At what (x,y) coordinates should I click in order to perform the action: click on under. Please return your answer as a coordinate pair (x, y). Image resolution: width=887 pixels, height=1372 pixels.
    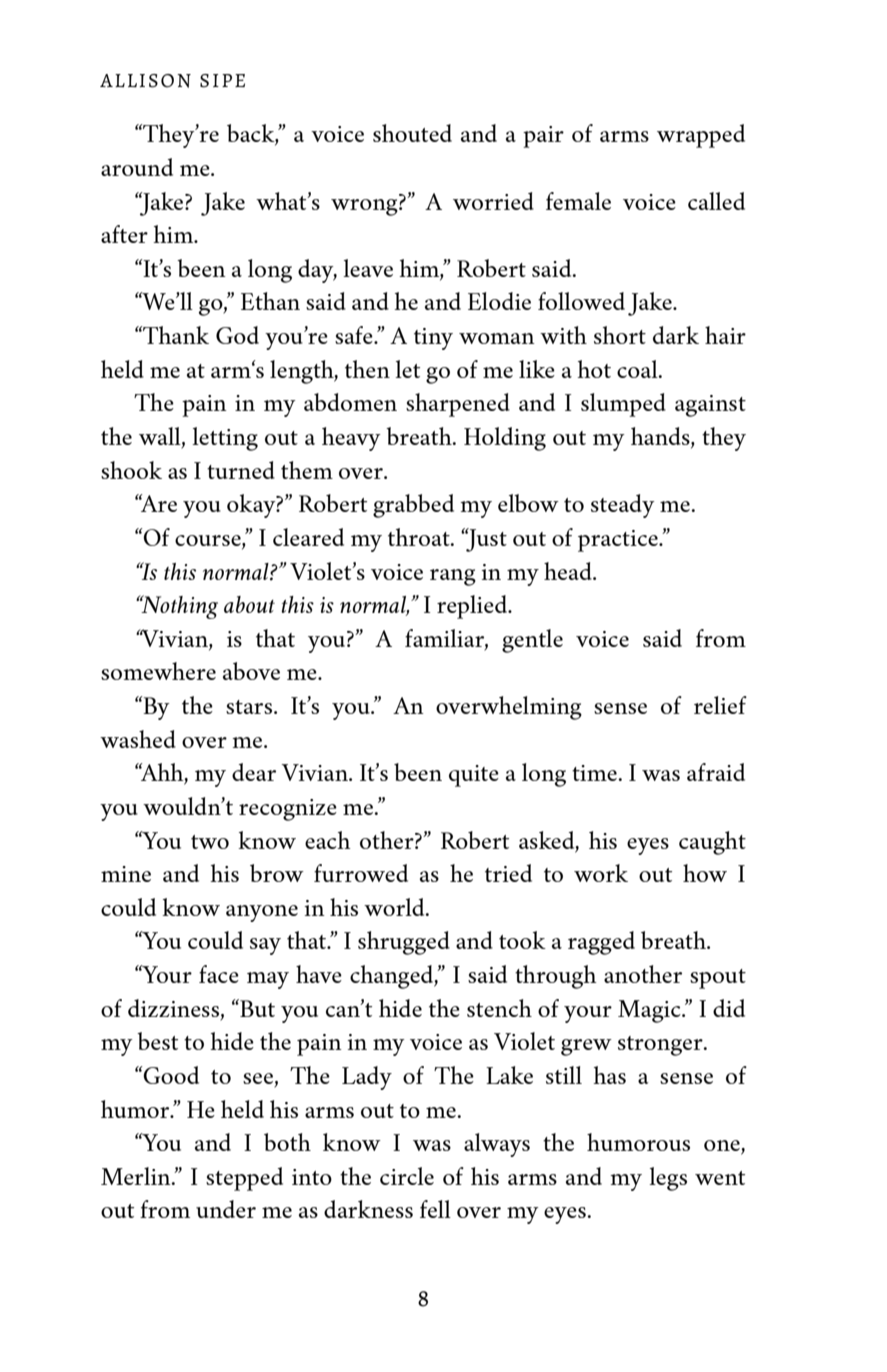
    Looking at the image, I should click on (226, 1209).
